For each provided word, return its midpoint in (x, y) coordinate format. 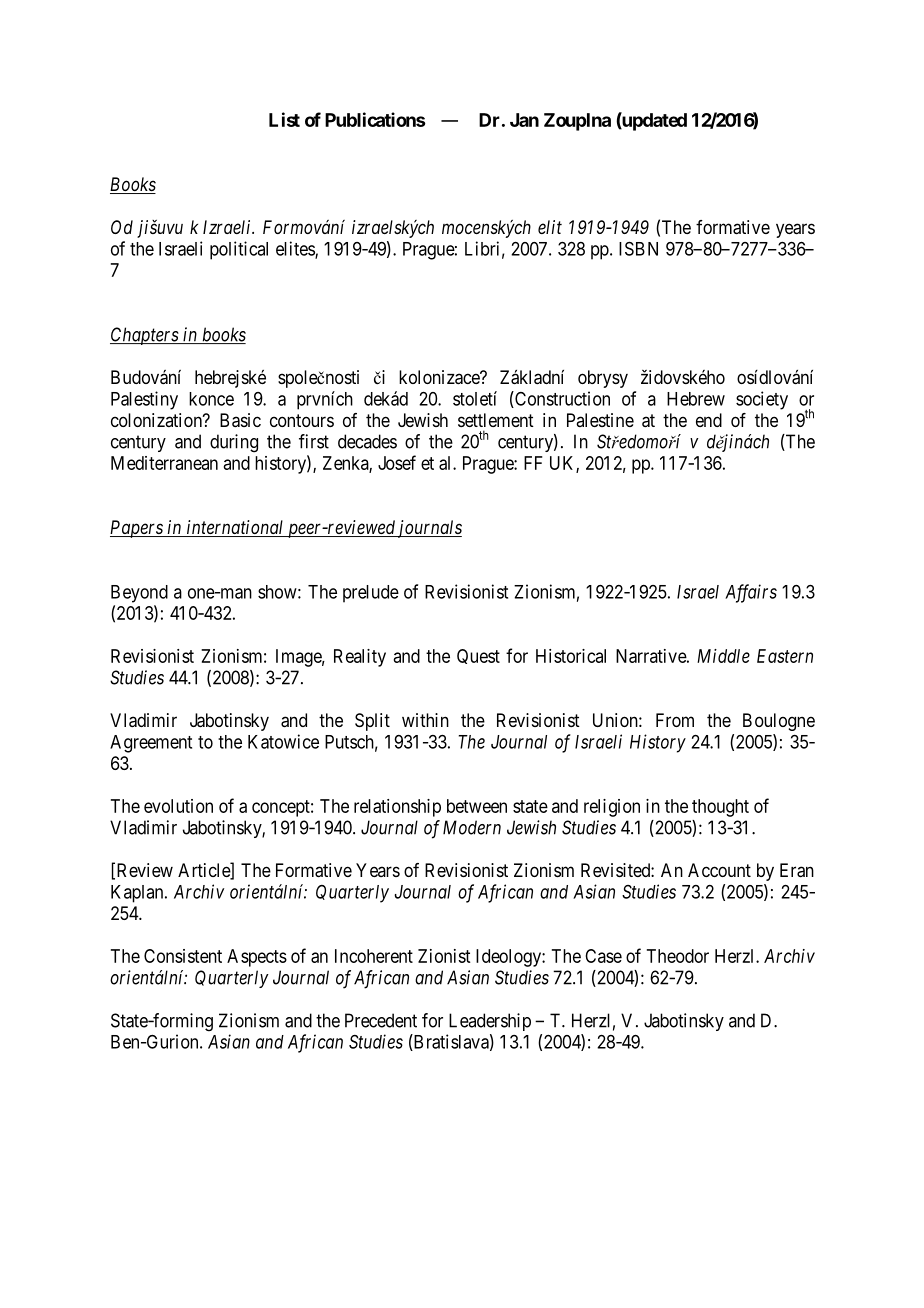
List (284, 119)
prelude (371, 594)
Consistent (183, 956)
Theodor (678, 956)
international (235, 528)
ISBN (638, 248)
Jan (524, 120)
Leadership (490, 1022)
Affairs (751, 593)
